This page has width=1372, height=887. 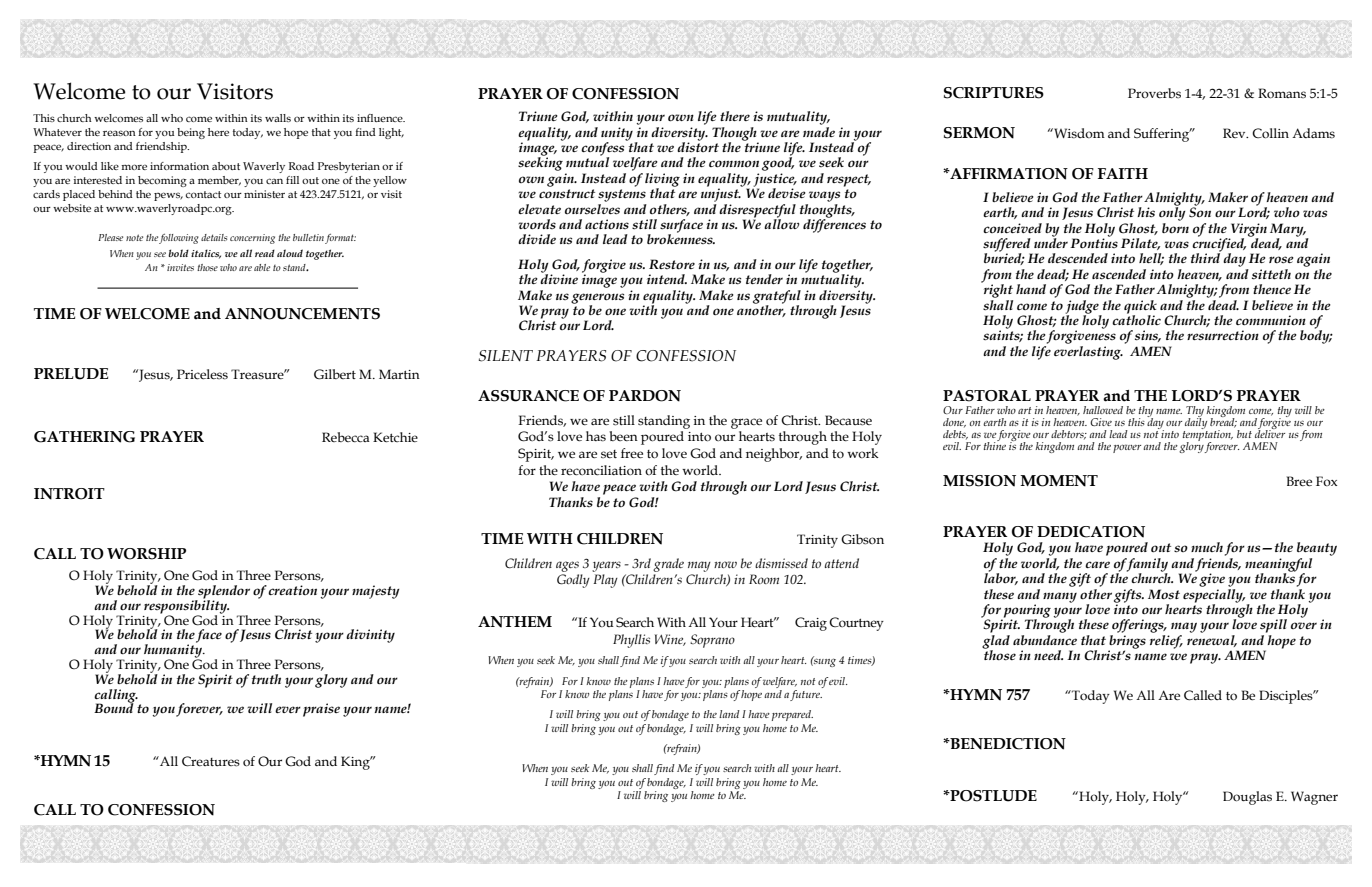 I want to click on Douglas, so click(x=1247, y=798).
